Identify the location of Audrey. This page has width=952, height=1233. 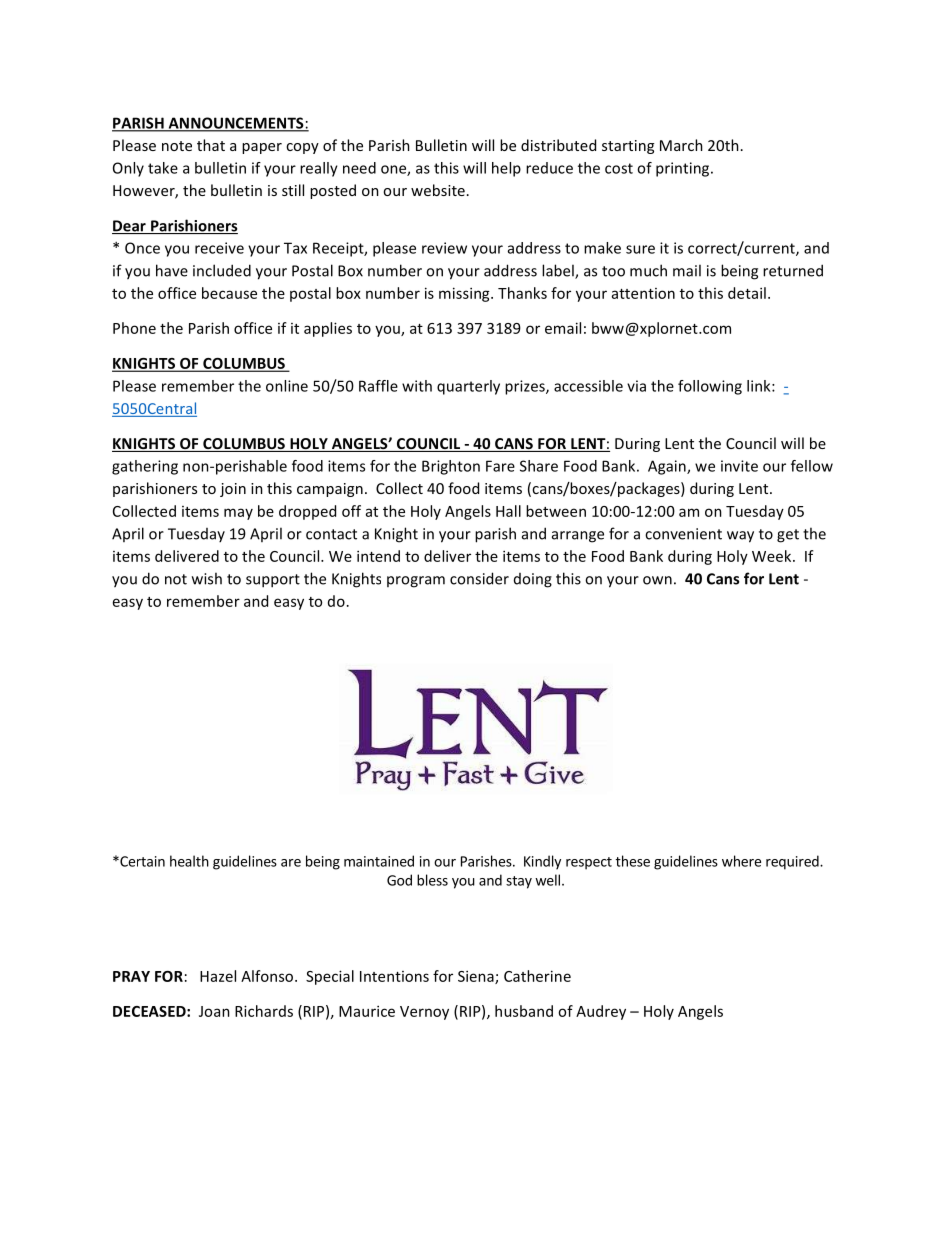
(601, 1012).
